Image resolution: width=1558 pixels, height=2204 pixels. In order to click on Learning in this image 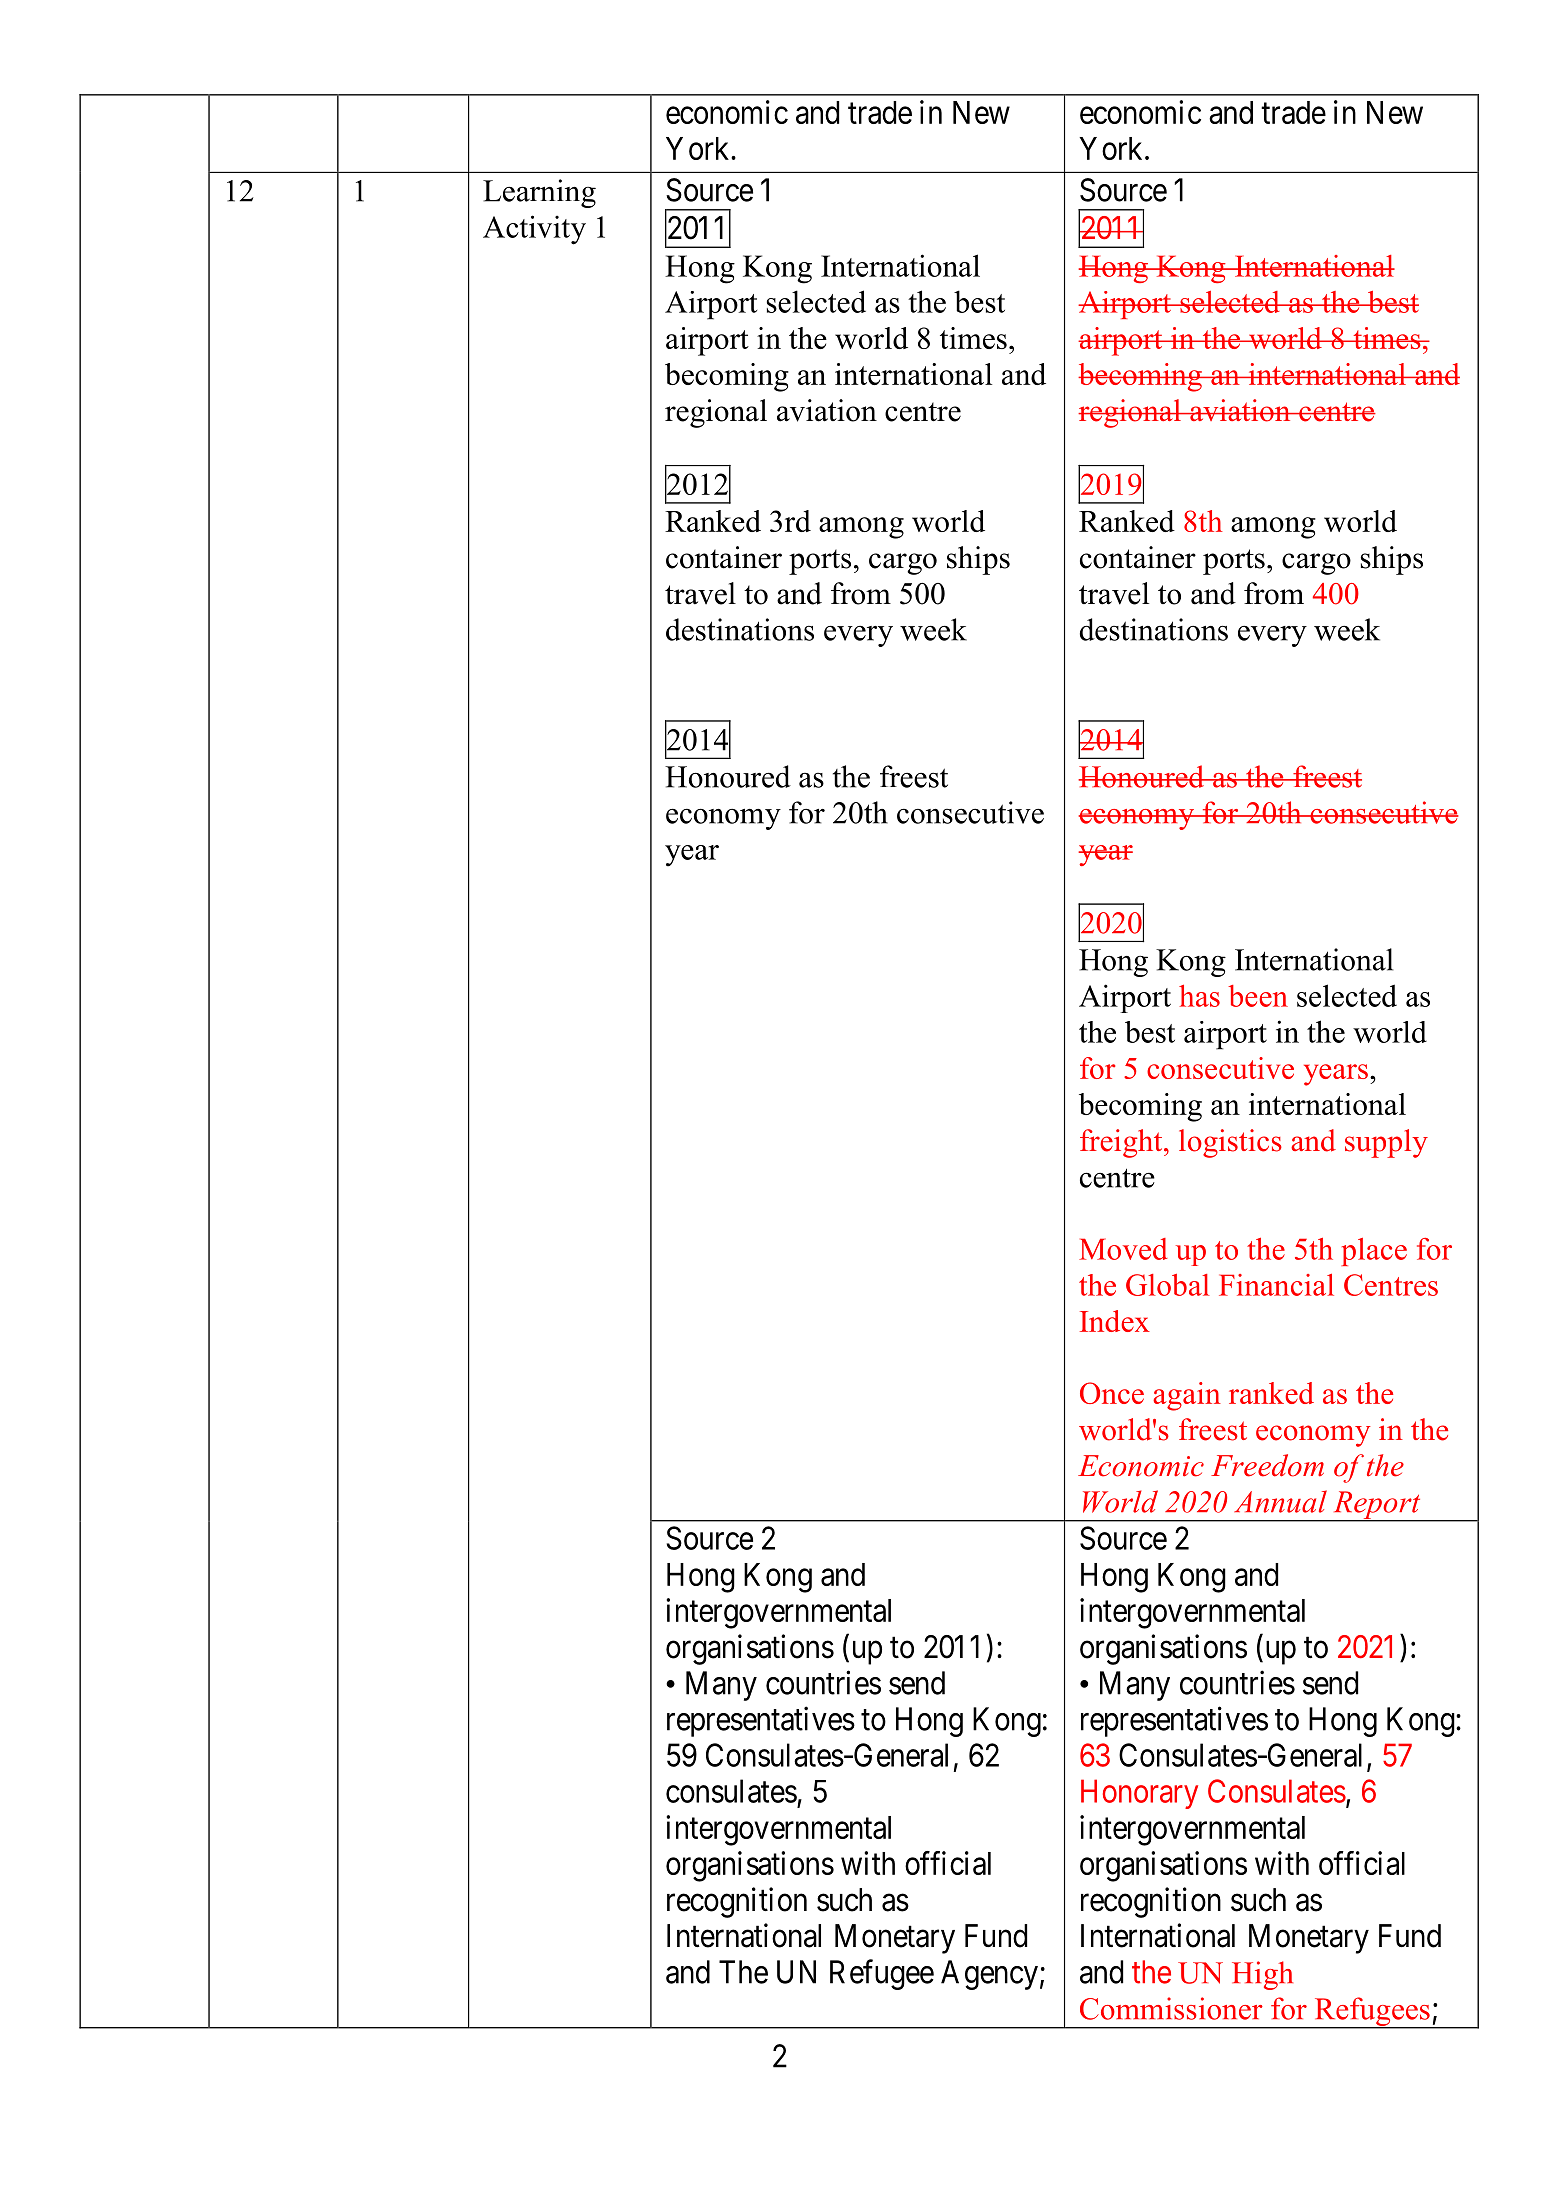, I will do `click(539, 193)`.
